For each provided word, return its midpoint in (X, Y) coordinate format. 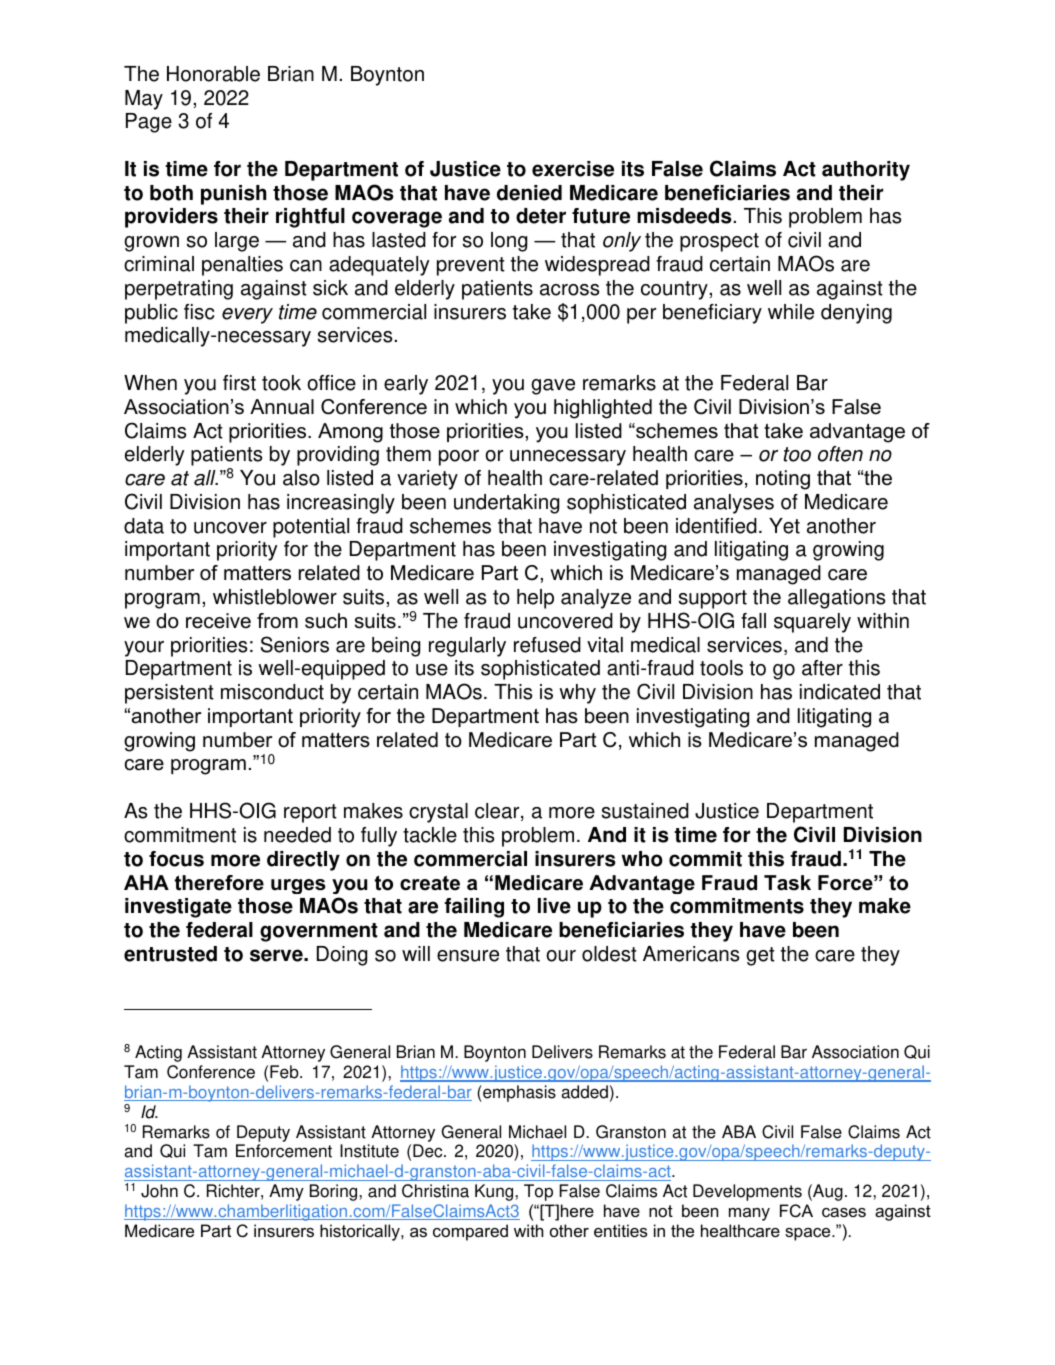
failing (474, 908)
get (760, 956)
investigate (178, 908)
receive (218, 621)
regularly (467, 647)
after (822, 668)
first (239, 383)
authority (866, 171)
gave (553, 387)
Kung (495, 1192)
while (791, 312)
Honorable (213, 74)
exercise (573, 169)
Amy (286, 1192)
